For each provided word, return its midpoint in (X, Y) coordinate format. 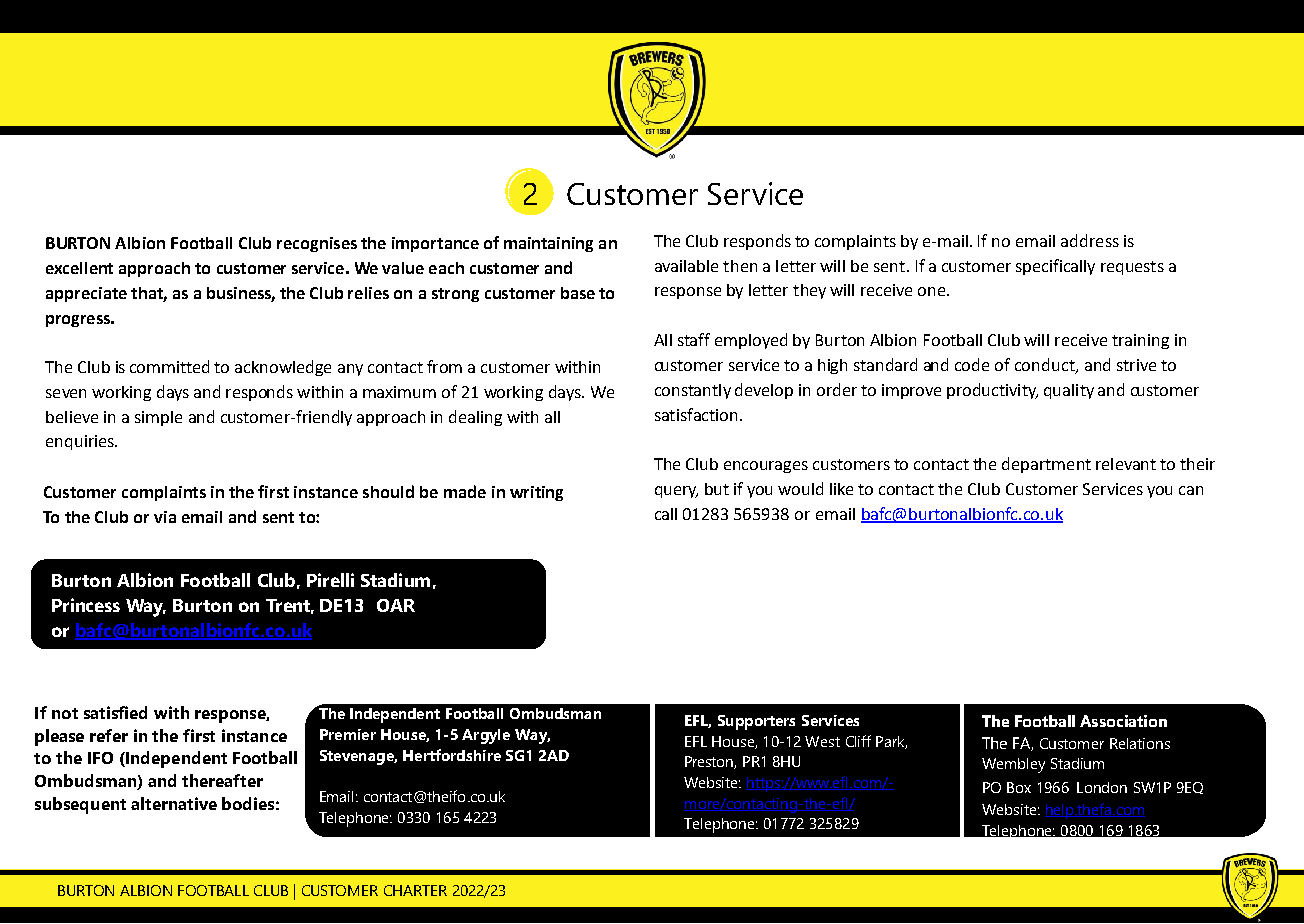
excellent (79, 268)
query (676, 492)
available (686, 266)
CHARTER (415, 890)
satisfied (115, 712)
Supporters (756, 722)
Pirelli (330, 580)
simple (158, 418)
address (1090, 240)
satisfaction (696, 414)
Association (1123, 721)
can (1191, 490)
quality (1069, 391)
